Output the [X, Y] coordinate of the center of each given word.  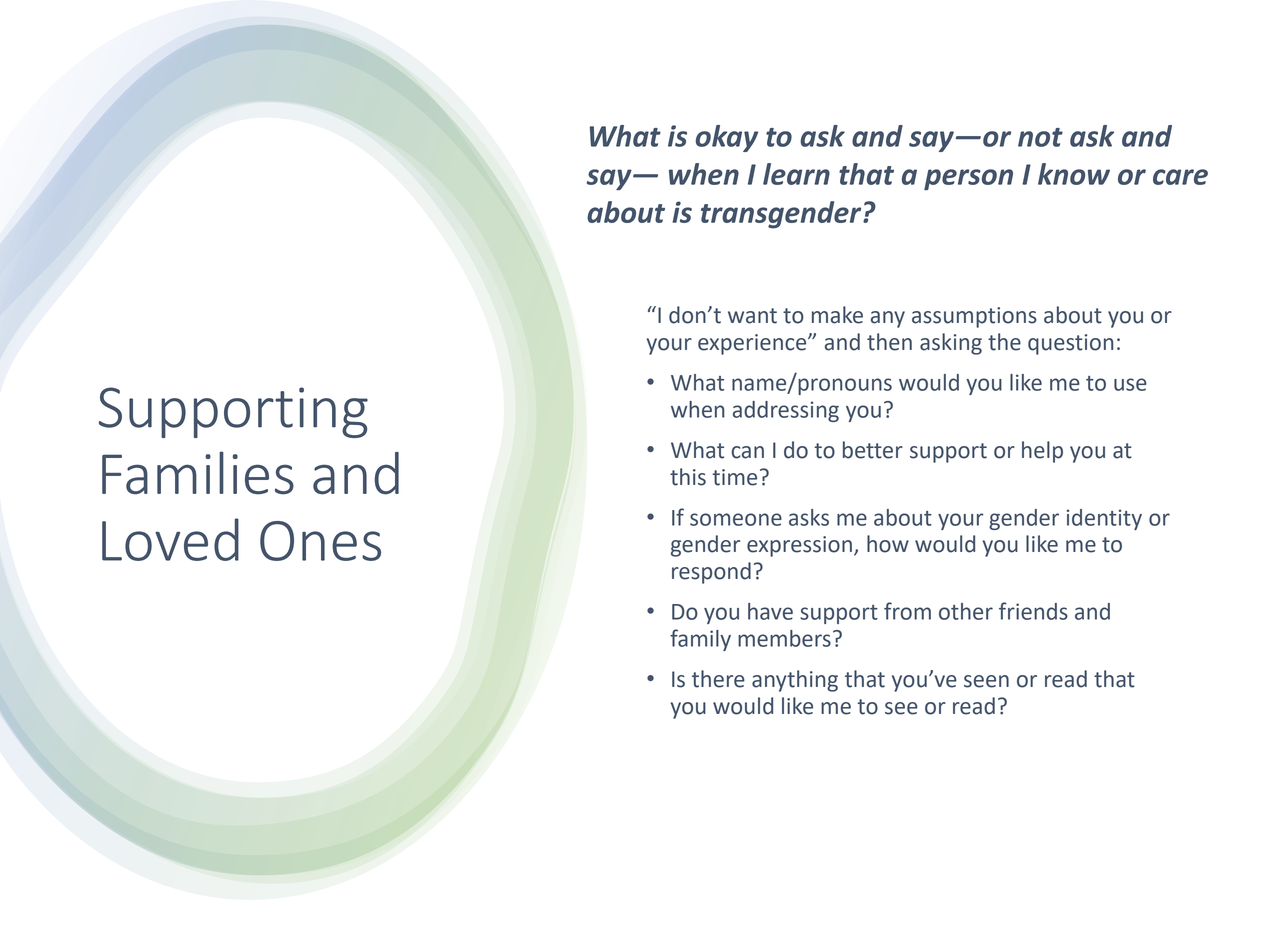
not [1040, 137]
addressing [786, 411]
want [752, 316]
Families [198, 473]
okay [727, 138]
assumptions [974, 317]
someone [736, 519]
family [700, 640]
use [1130, 384]
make [837, 315]
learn [796, 174]
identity [1104, 519]
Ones [320, 541]
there [718, 679]
